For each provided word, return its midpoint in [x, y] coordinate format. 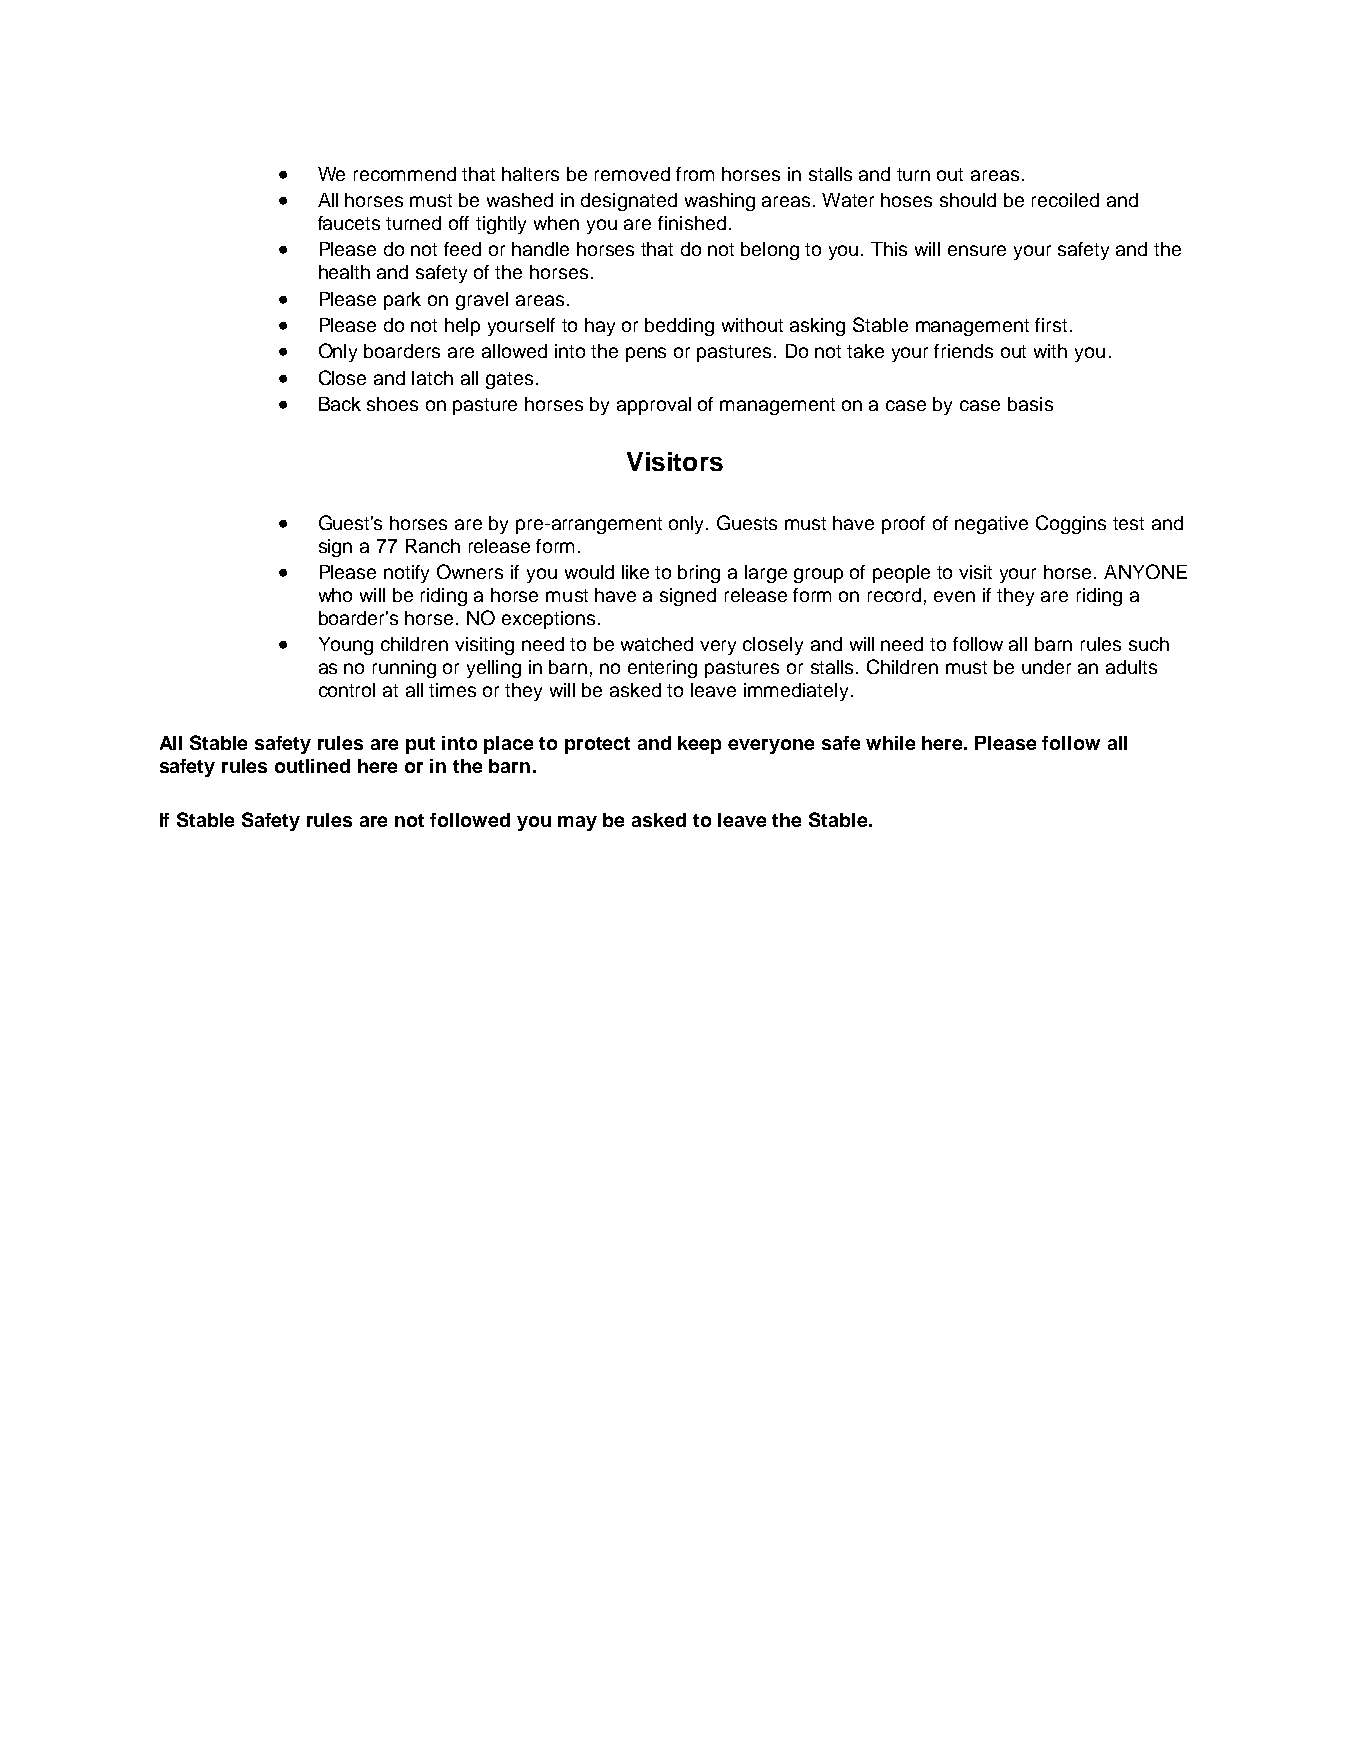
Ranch [433, 546]
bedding [679, 327]
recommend [405, 174]
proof [903, 525]
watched [657, 644]
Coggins [1071, 524]
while [890, 743]
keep [699, 745]
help [462, 327]
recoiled [1065, 200]
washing [720, 202]
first [1051, 325]
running [404, 669]
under [1046, 667]
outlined [312, 766]
